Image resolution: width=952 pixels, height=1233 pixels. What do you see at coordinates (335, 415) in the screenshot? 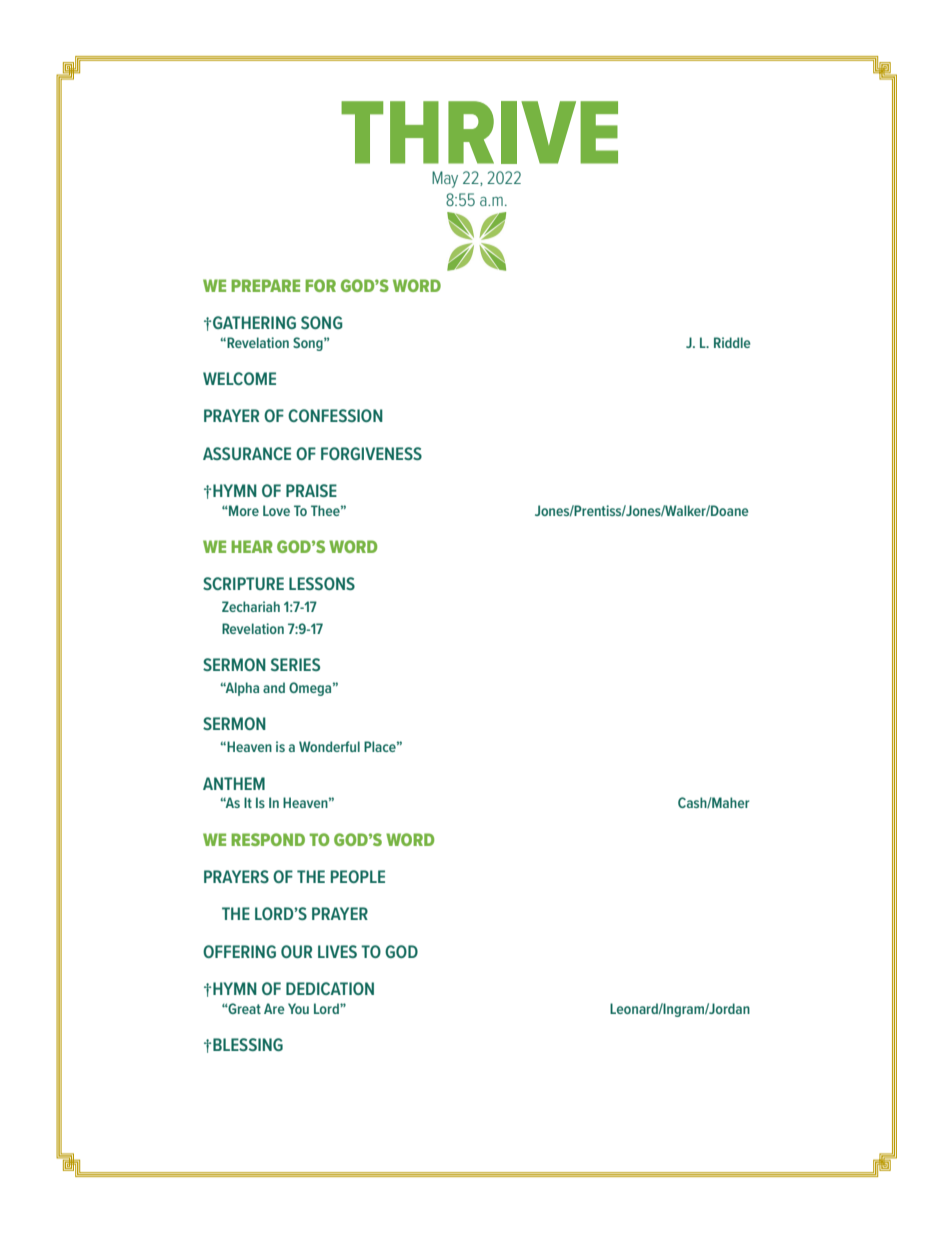
I see `CONFESSION` at bounding box center [335, 415].
